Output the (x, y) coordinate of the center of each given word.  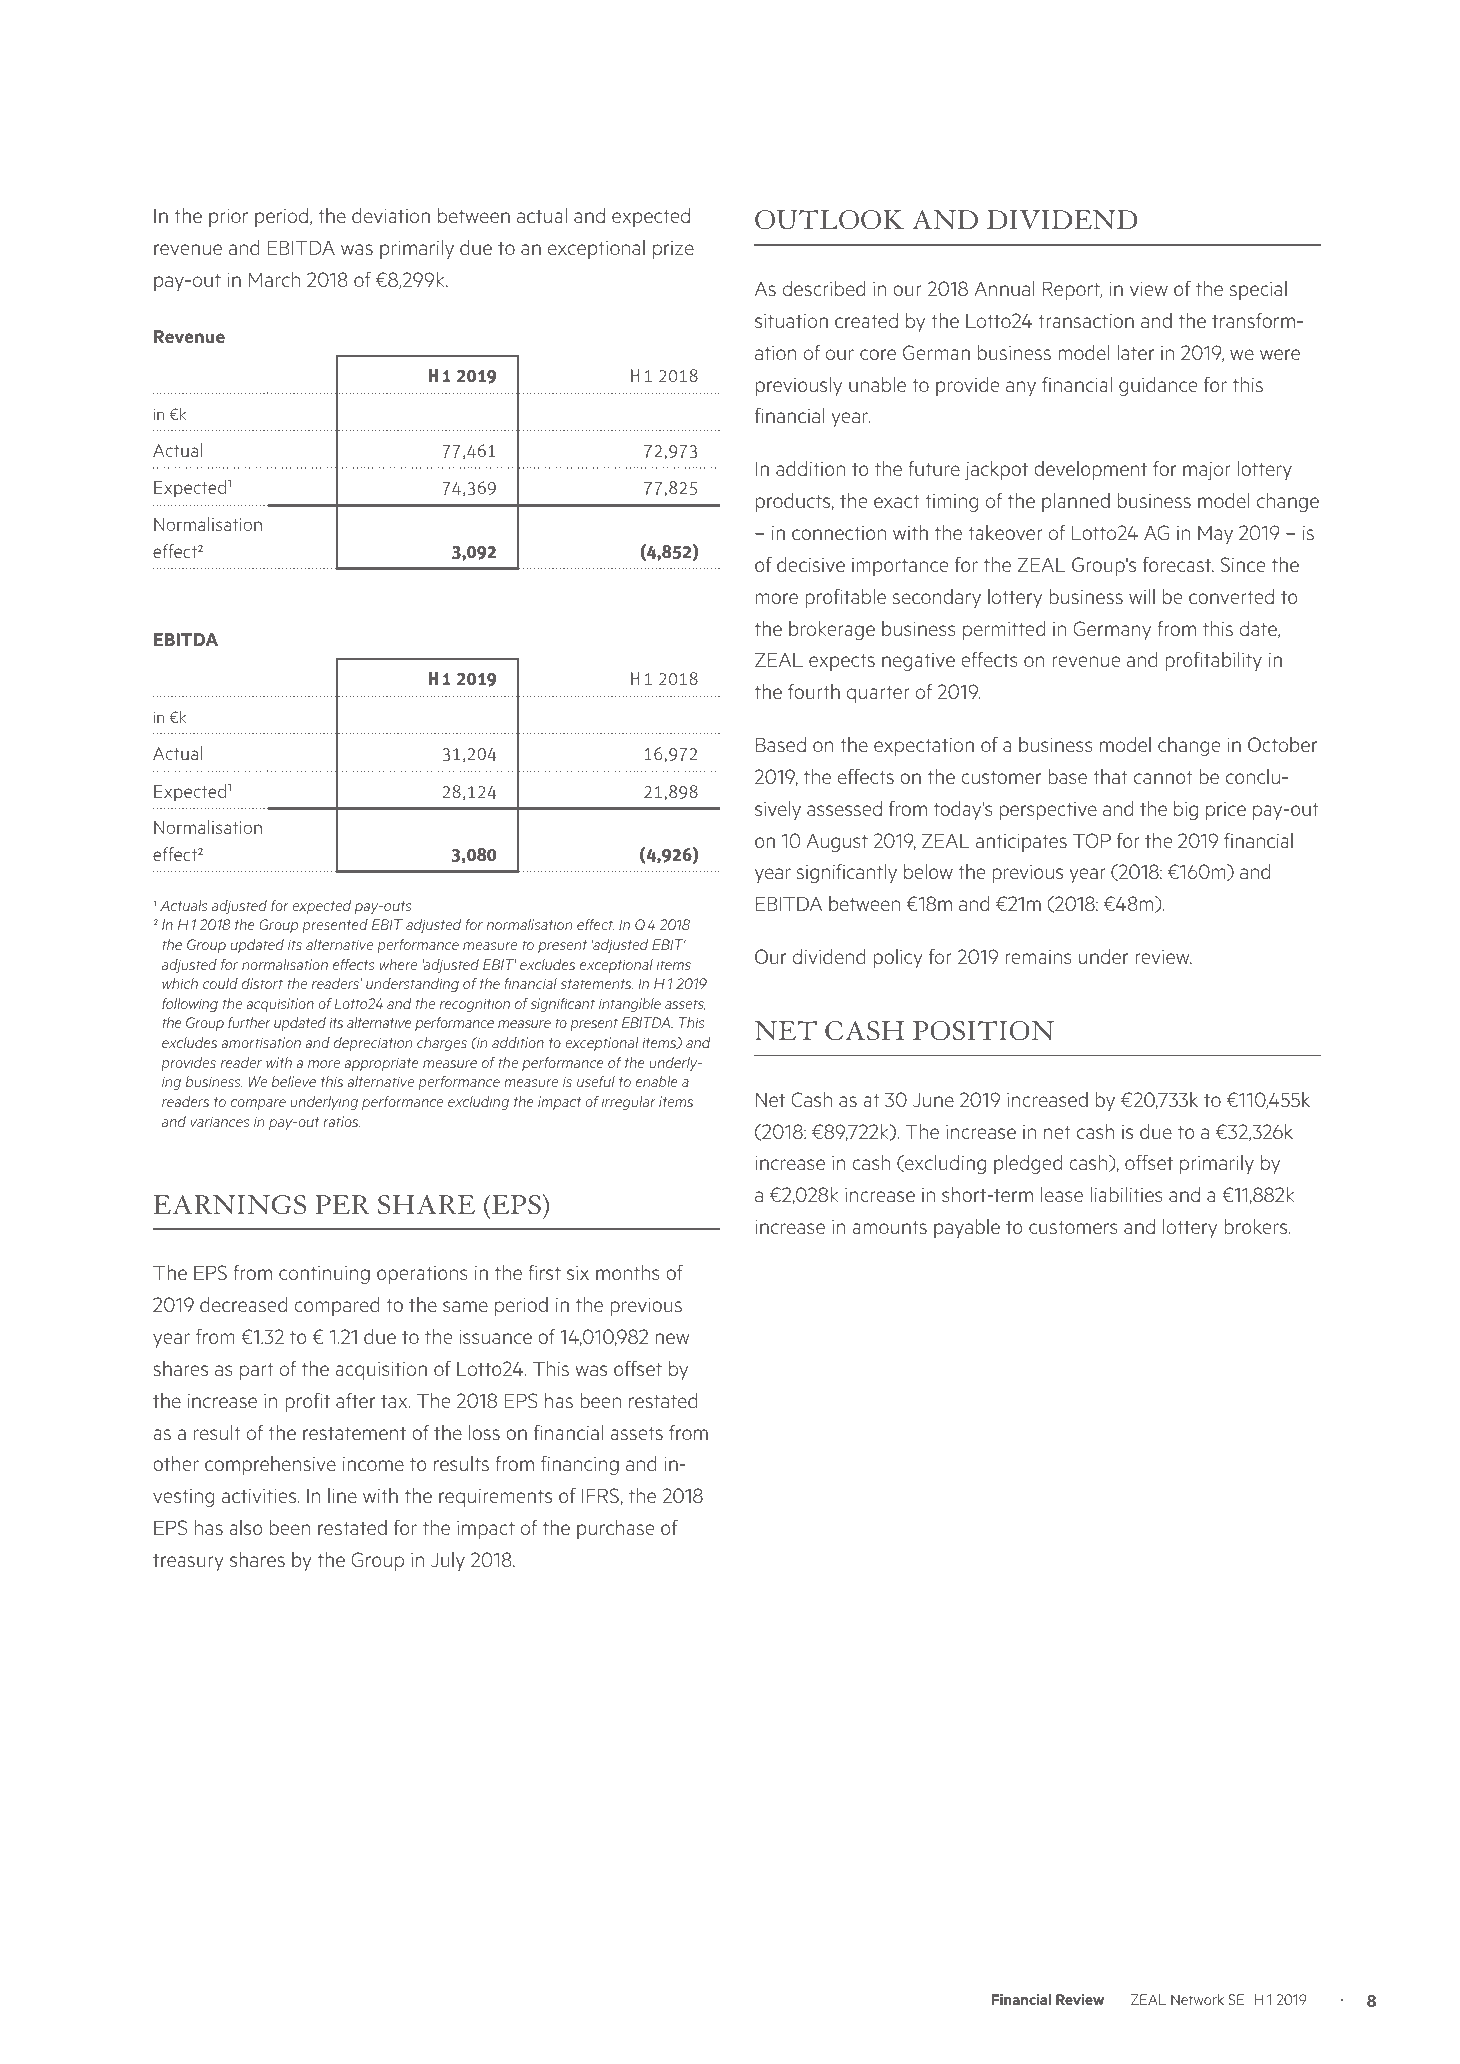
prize (673, 250)
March (274, 279)
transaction (1086, 321)
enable (657, 1081)
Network (1197, 1999)
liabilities (1126, 1194)
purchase (615, 1529)
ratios (341, 1121)
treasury (188, 1562)
